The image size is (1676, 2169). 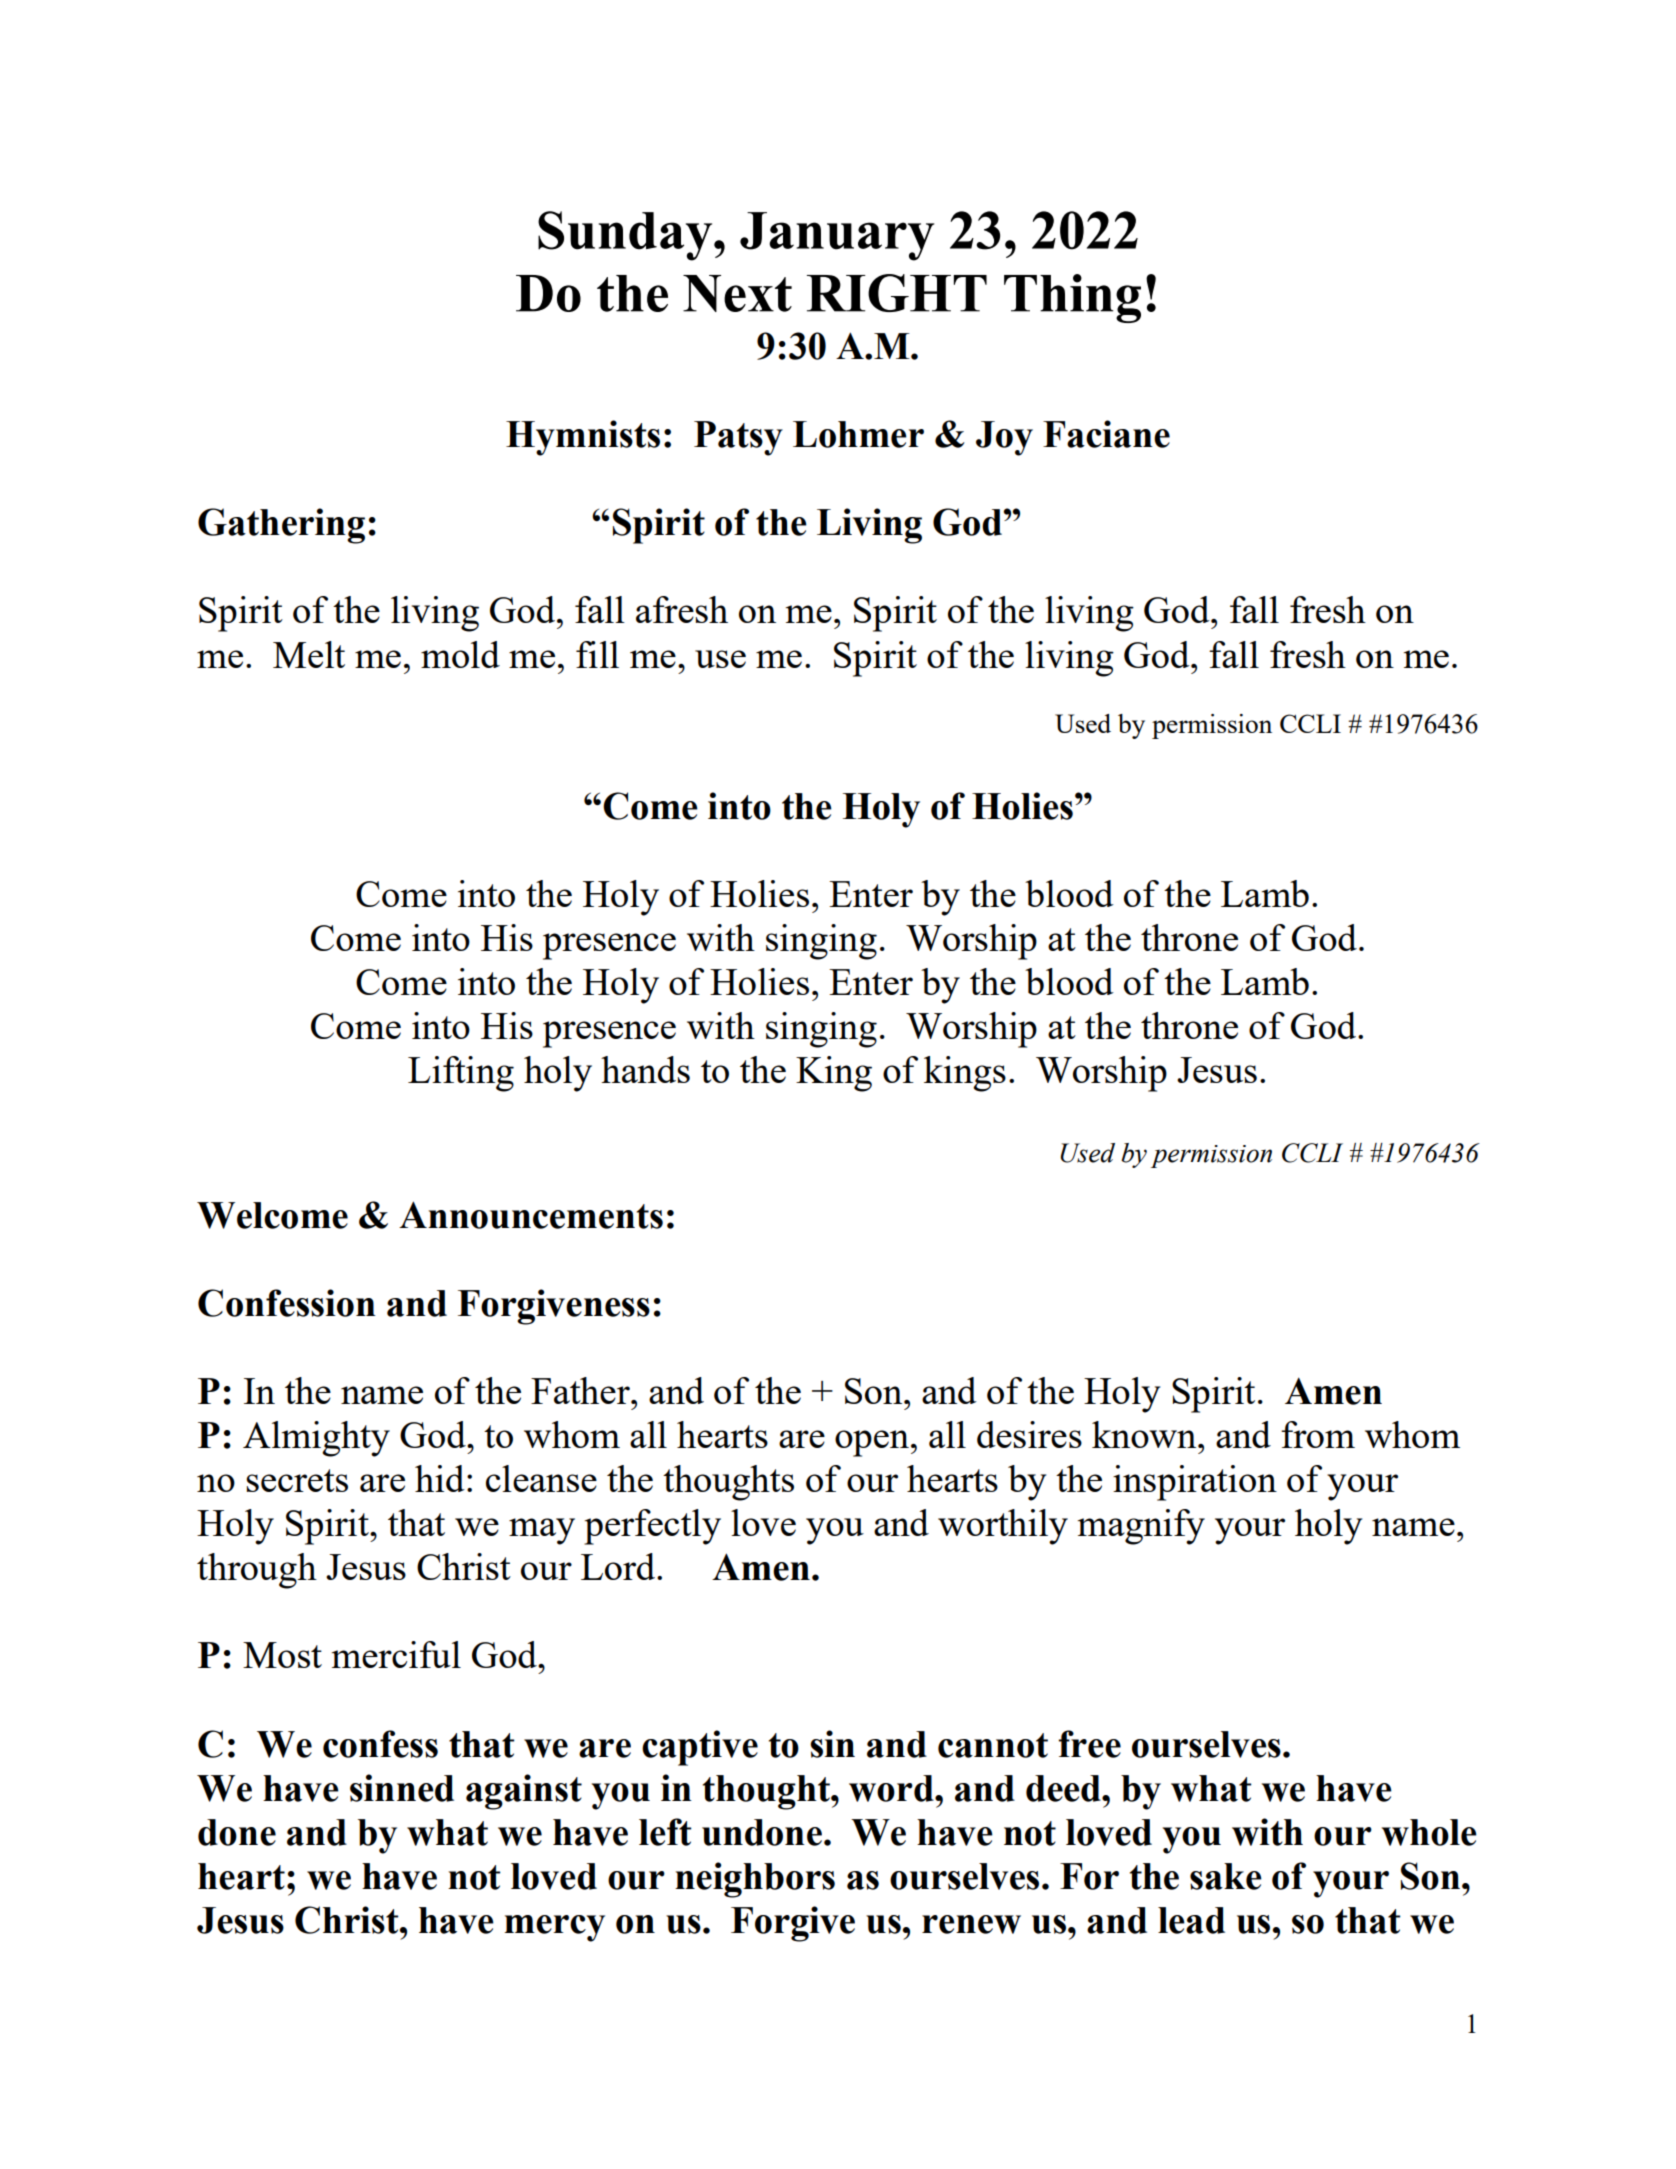 What do you see at coordinates (626, 236) in the screenshot?
I see `Sunday` at bounding box center [626, 236].
